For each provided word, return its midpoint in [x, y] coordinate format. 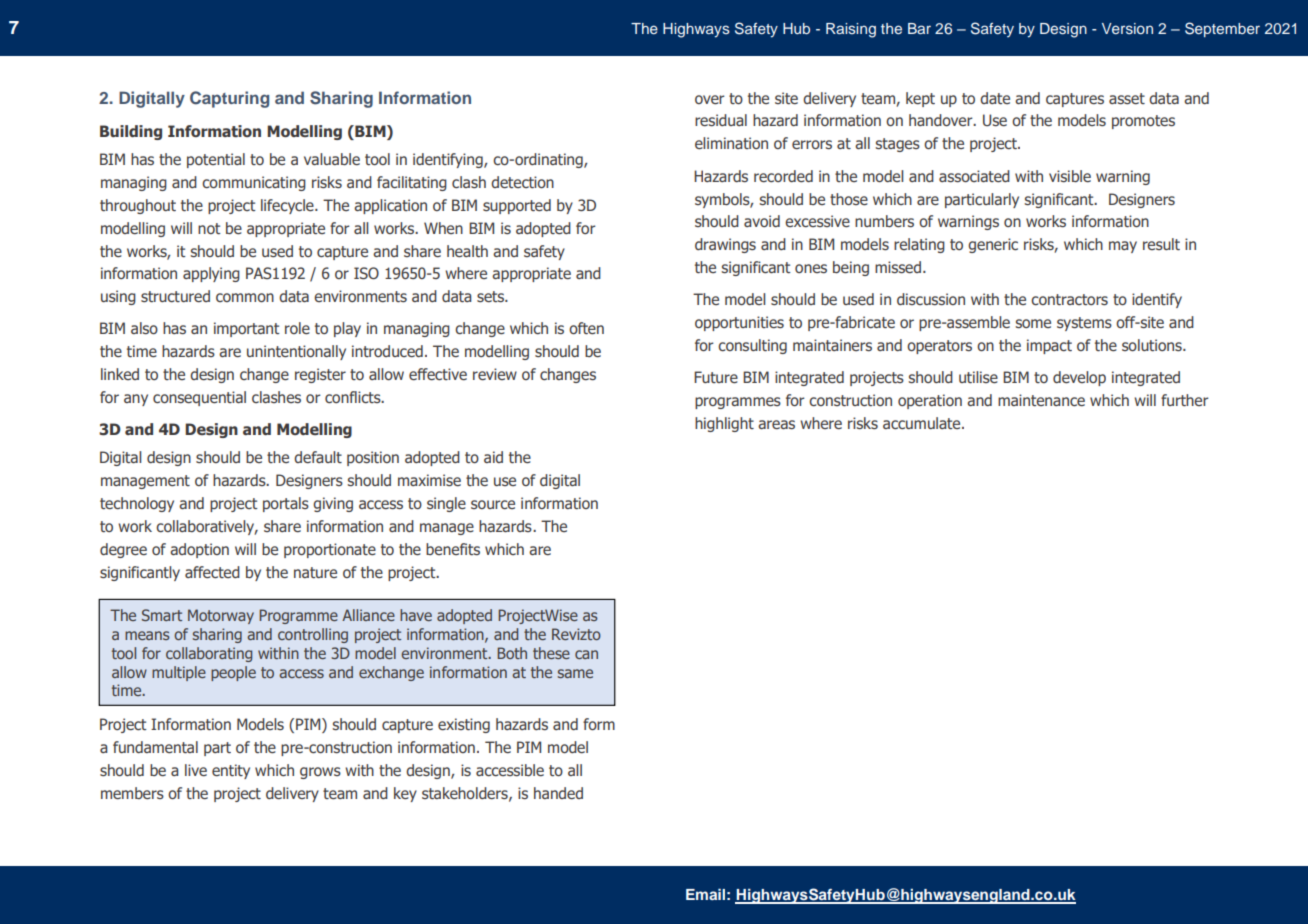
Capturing [229, 99]
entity [231, 771]
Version [1127, 29]
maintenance [1041, 400]
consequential [199, 398]
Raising [851, 30]
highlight [724, 424]
